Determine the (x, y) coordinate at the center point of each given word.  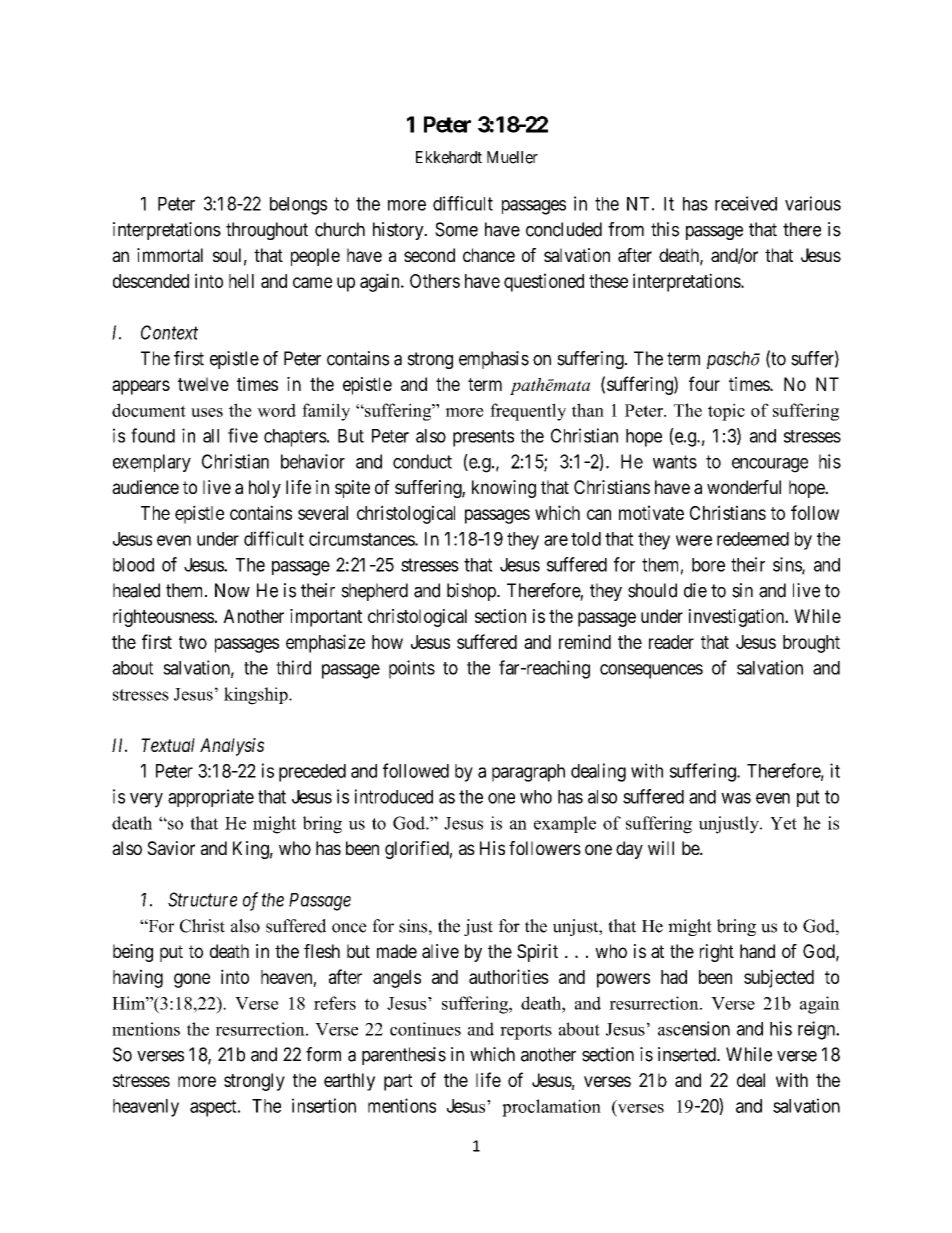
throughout (267, 231)
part (398, 1082)
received (746, 203)
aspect (214, 1108)
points (412, 669)
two (193, 642)
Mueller (512, 157)
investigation (738, 618)
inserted (688, 1054)
